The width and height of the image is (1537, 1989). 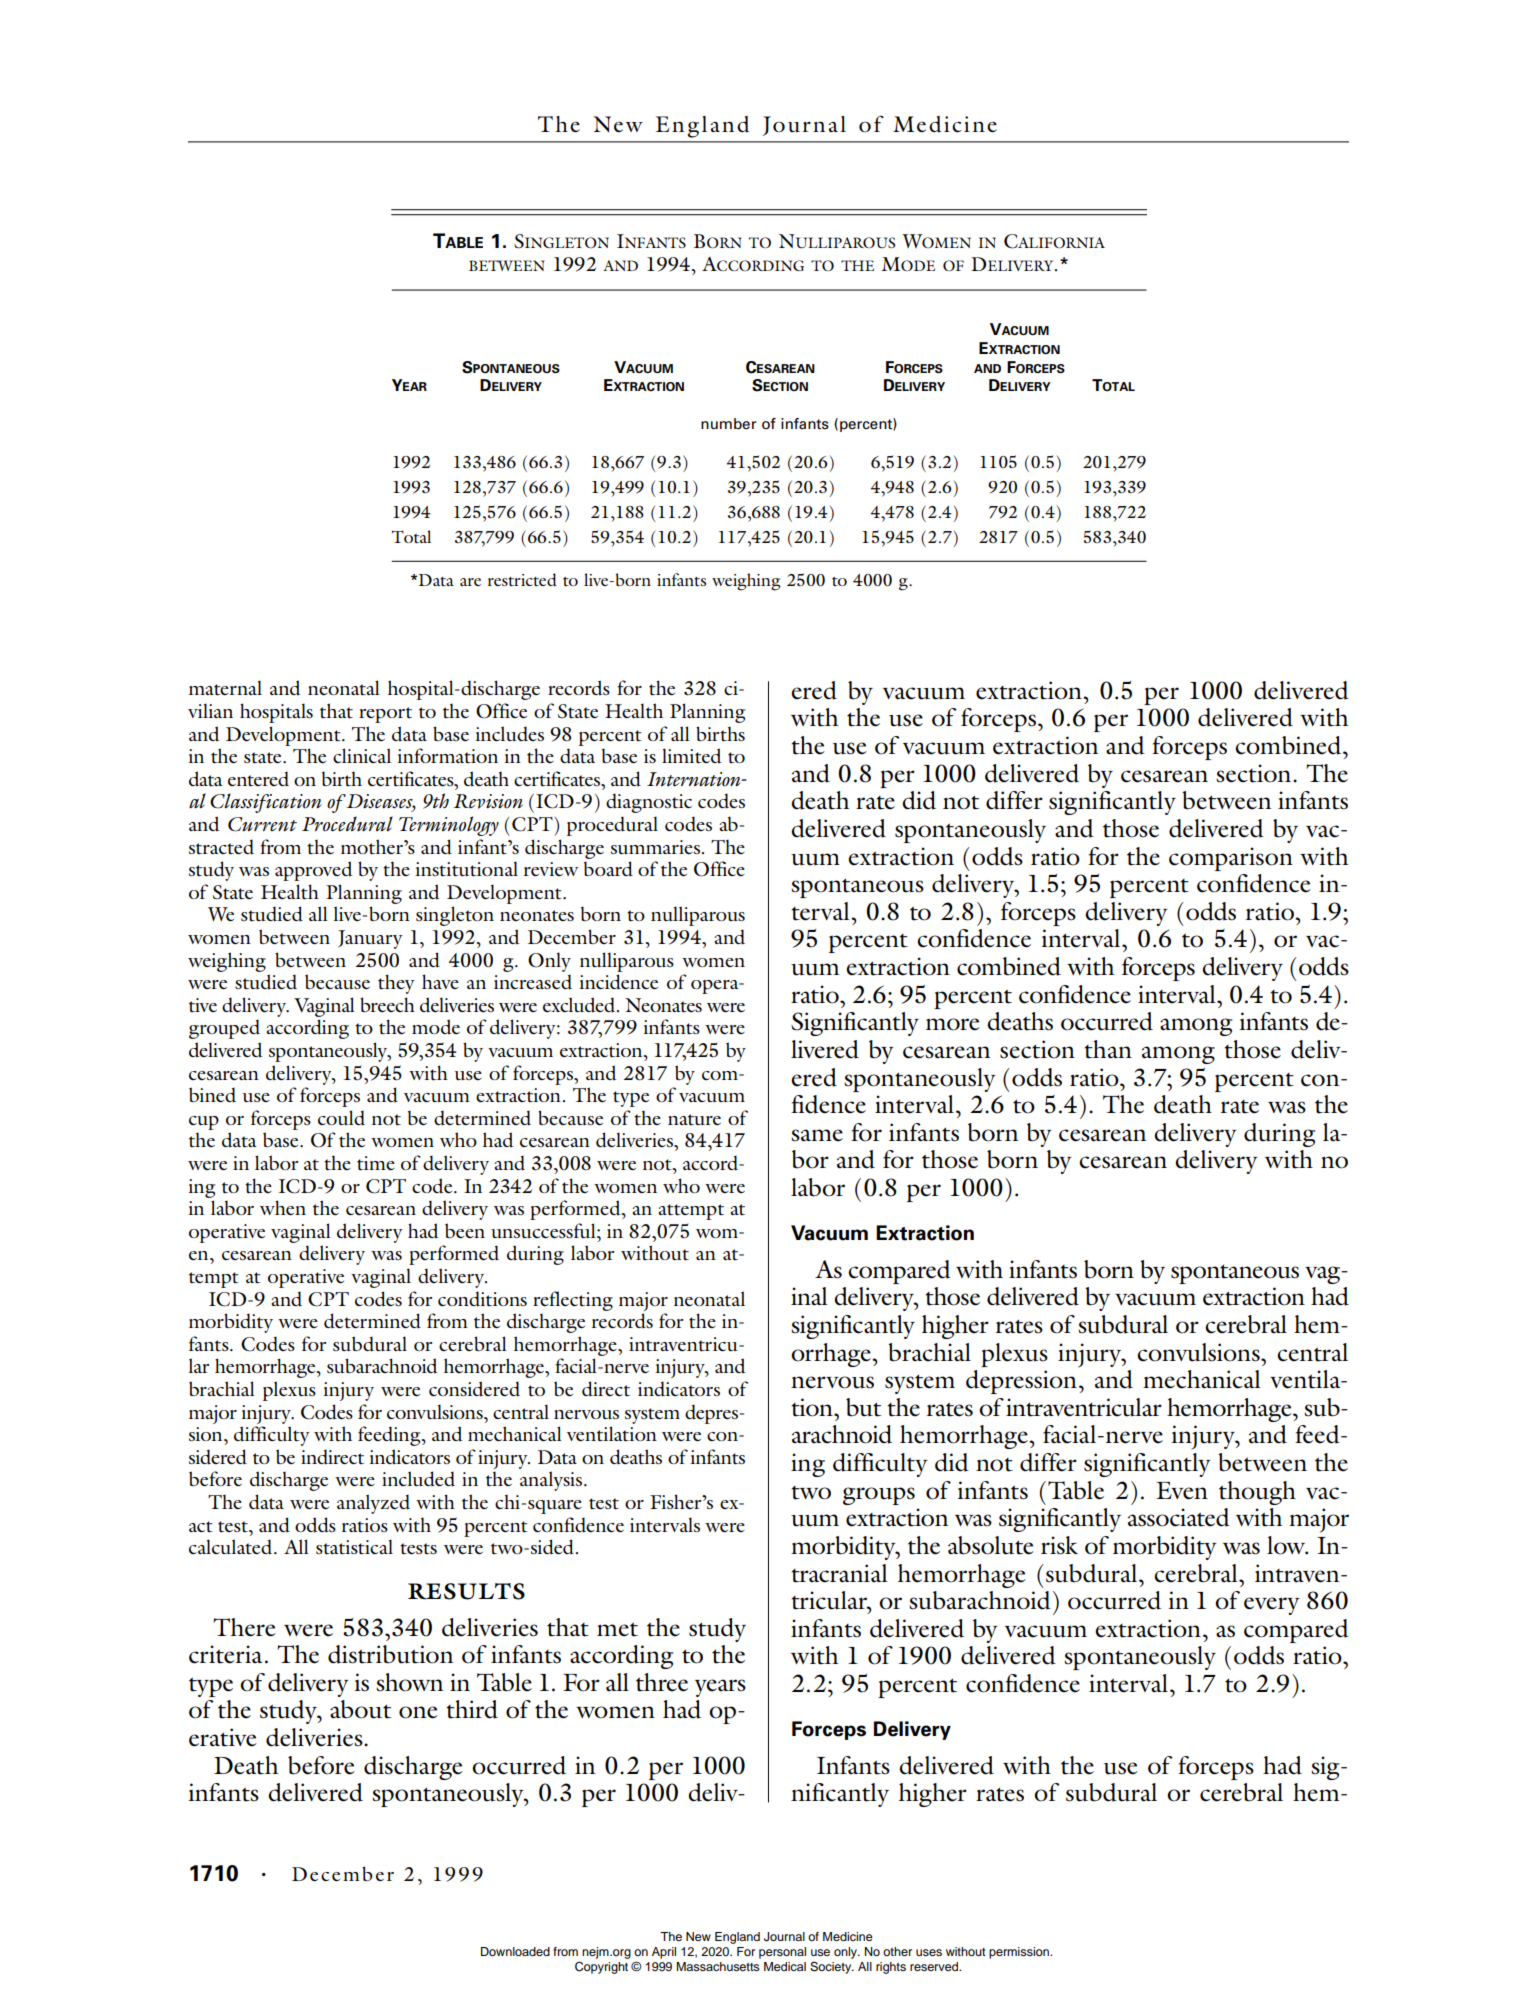 What do you see at coordinates (515, 1951) in the image?
I see `Downloaded` at bounding box center [515, 1951].
